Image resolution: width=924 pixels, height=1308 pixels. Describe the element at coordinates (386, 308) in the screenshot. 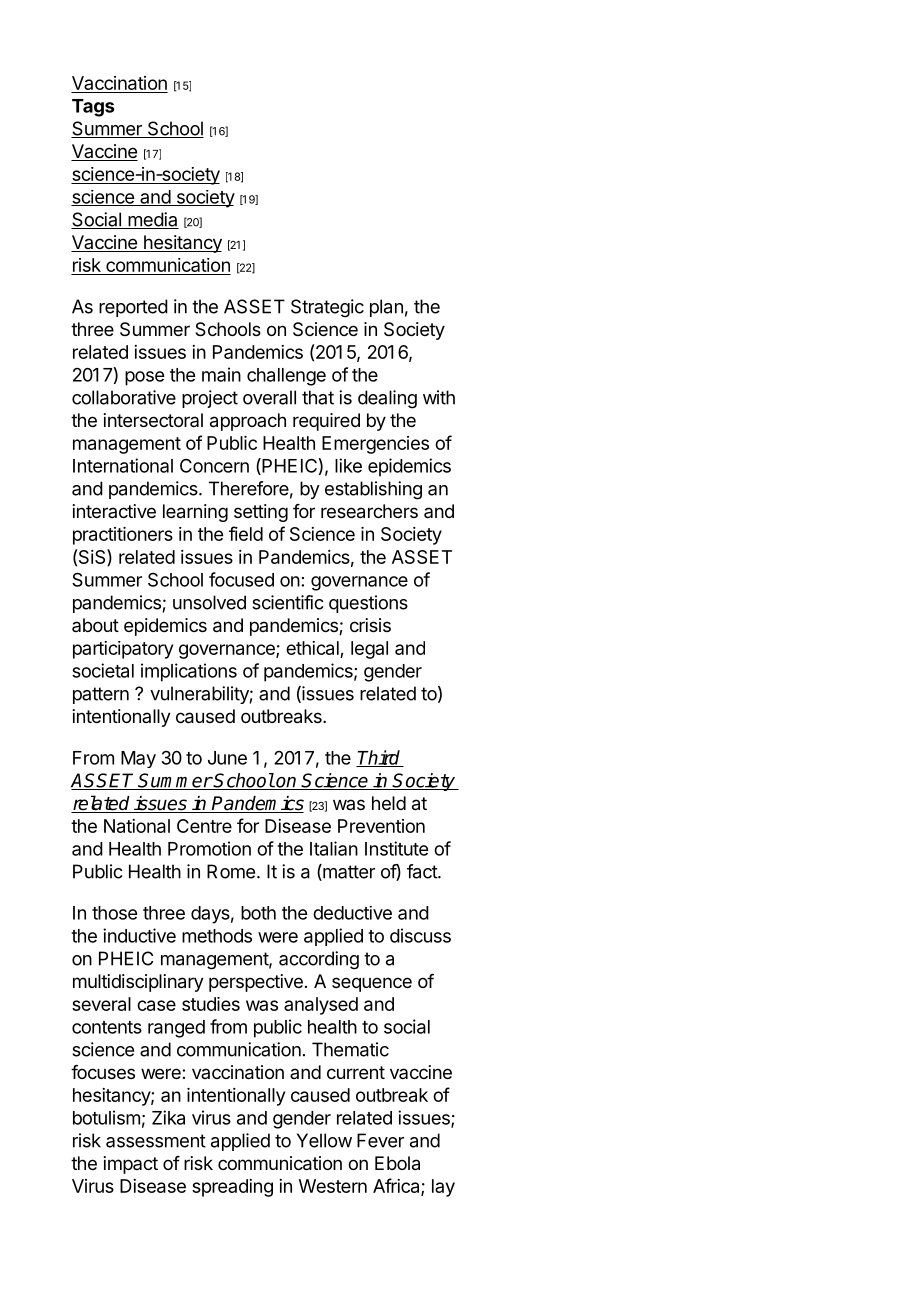

I see `plan` at that location.
